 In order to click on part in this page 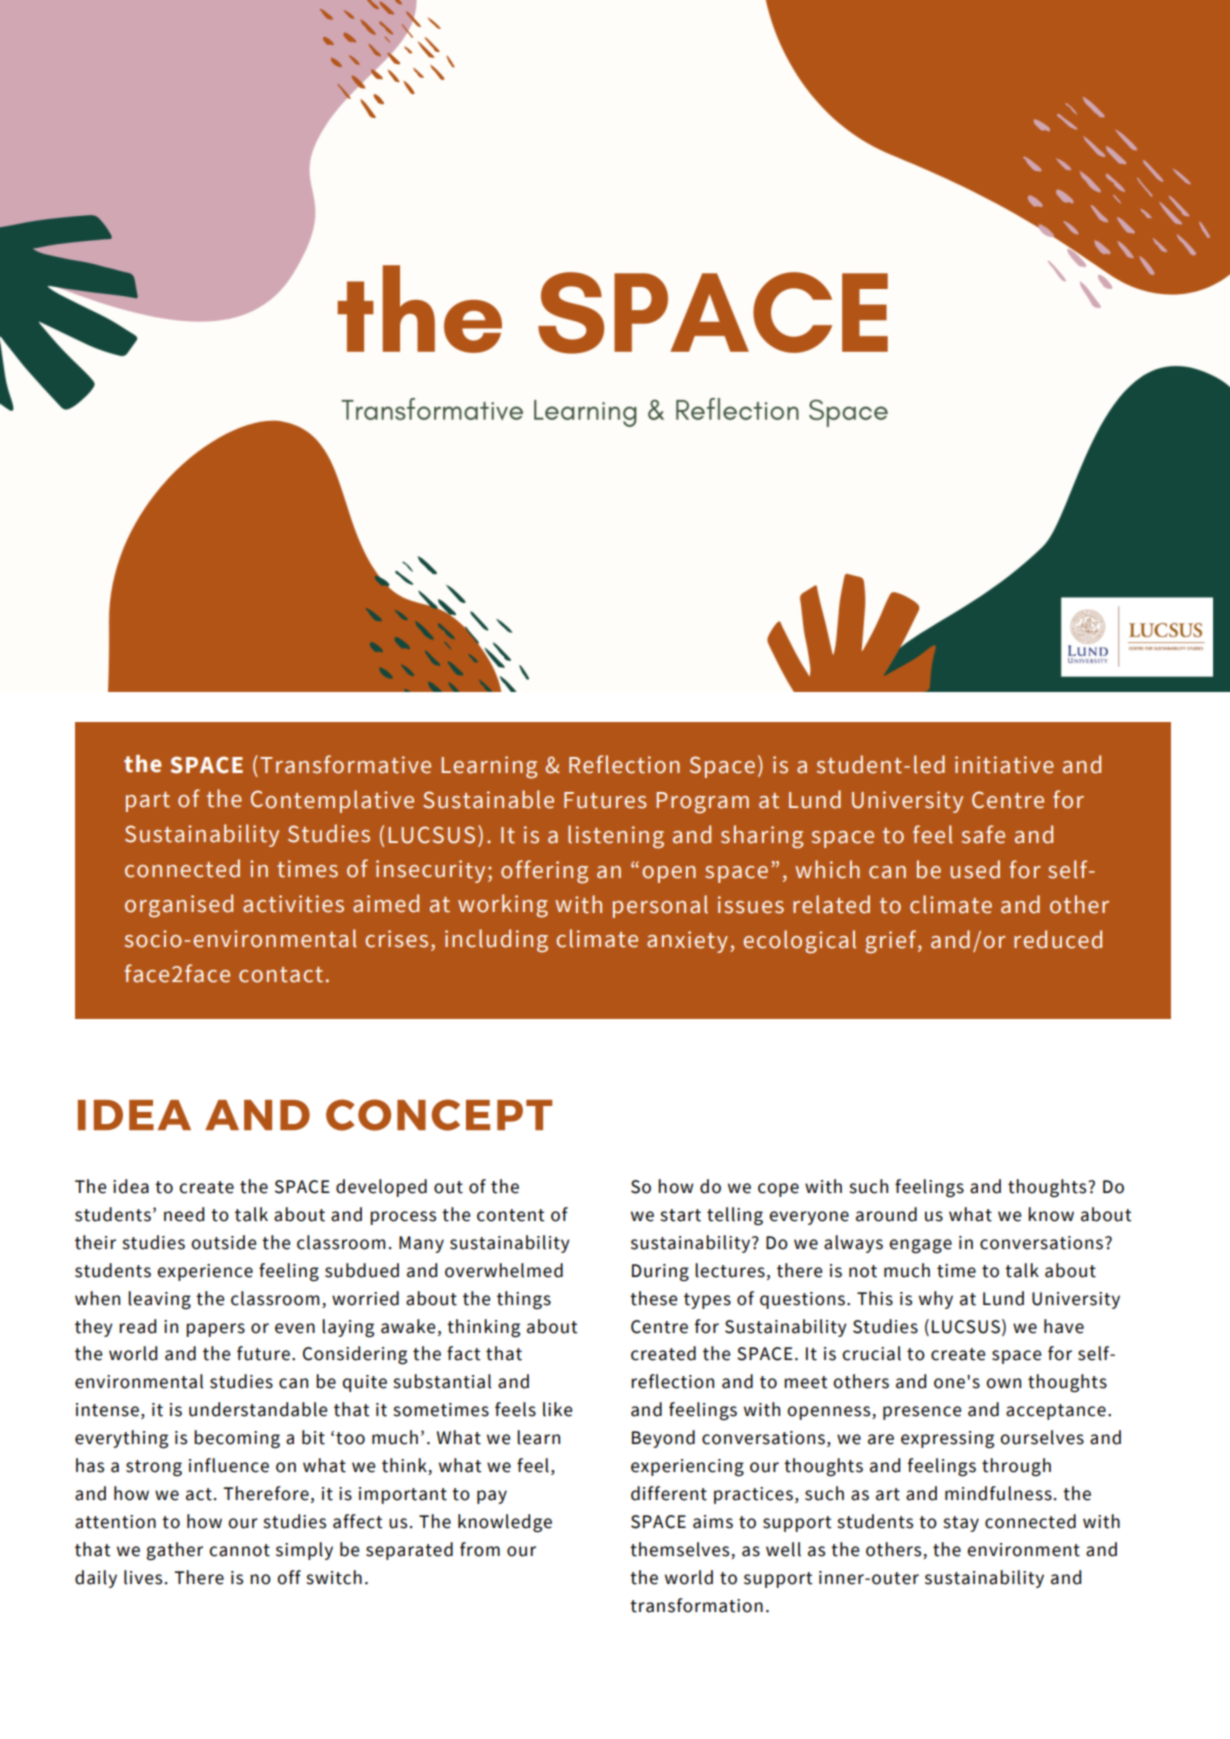, I will do `click(148, 802)`.
